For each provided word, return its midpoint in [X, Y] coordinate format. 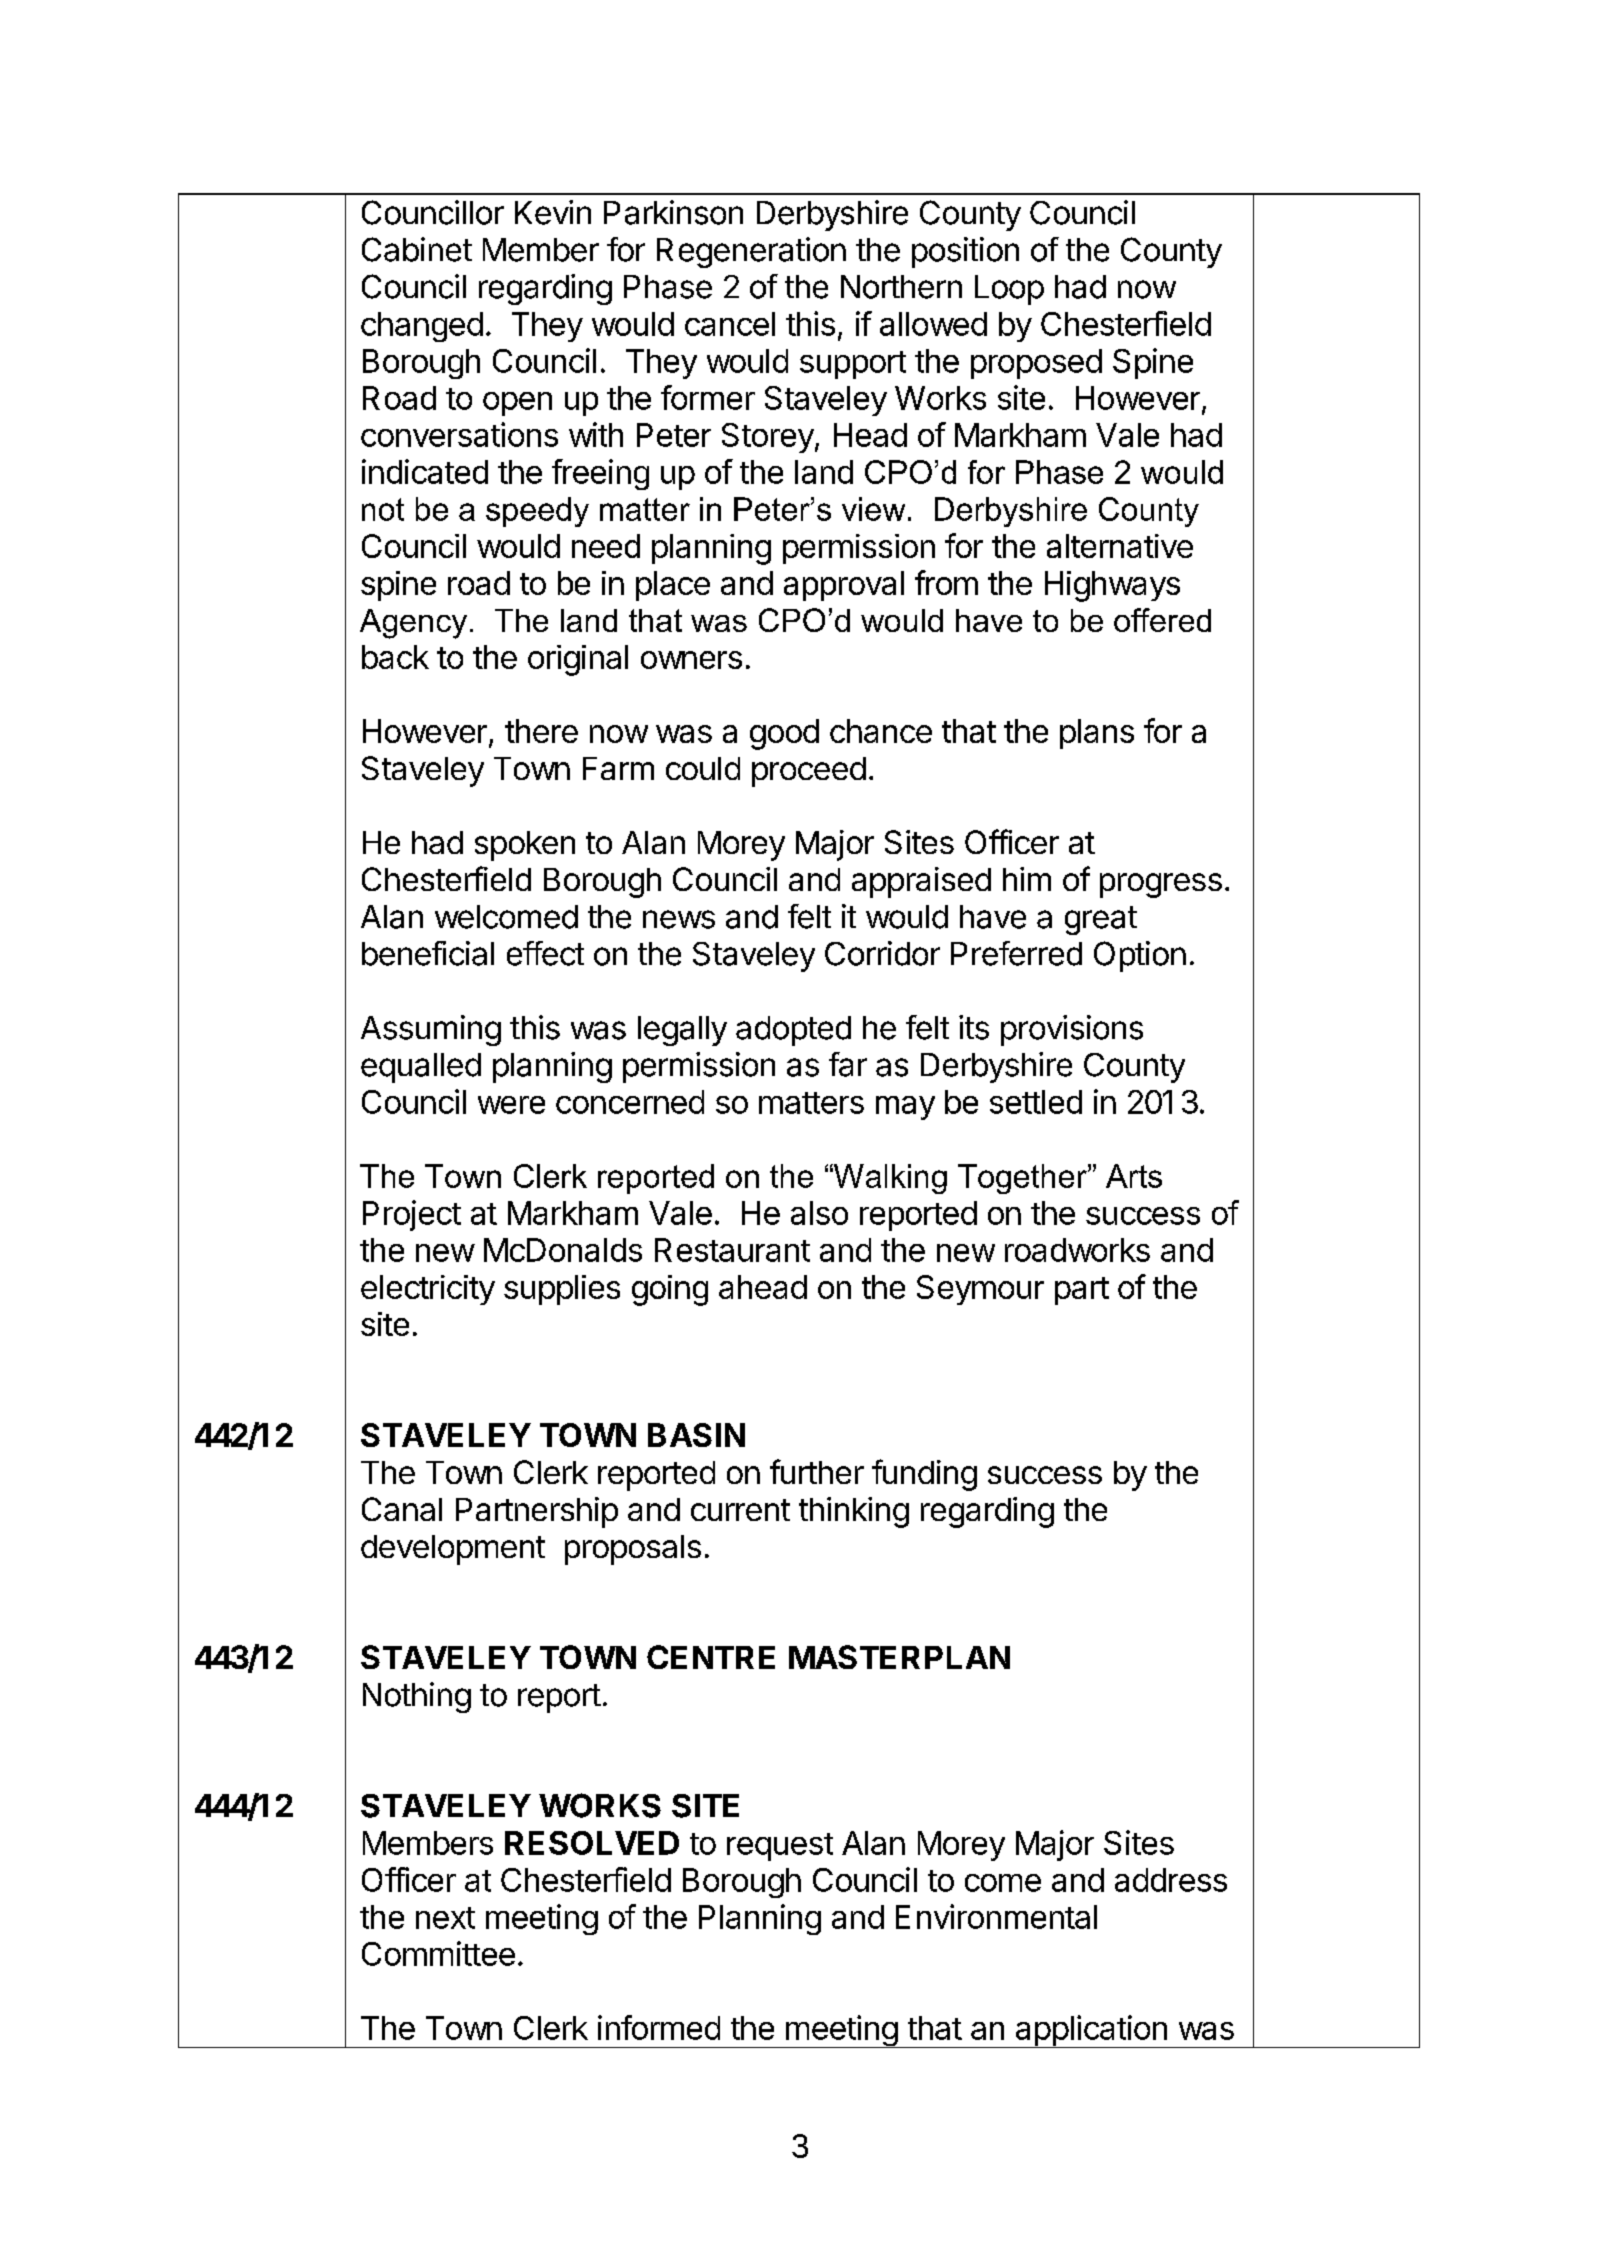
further [817, 1471]
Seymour [980, 1290]
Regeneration [751, 252]
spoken [525, 846]
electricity [428, 1290]
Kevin [553, 212]
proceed [809, 772]
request [780, 1847]
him [1027, 879]
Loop [1009, 290]
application [1091, 2031]
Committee [438, 1953]
